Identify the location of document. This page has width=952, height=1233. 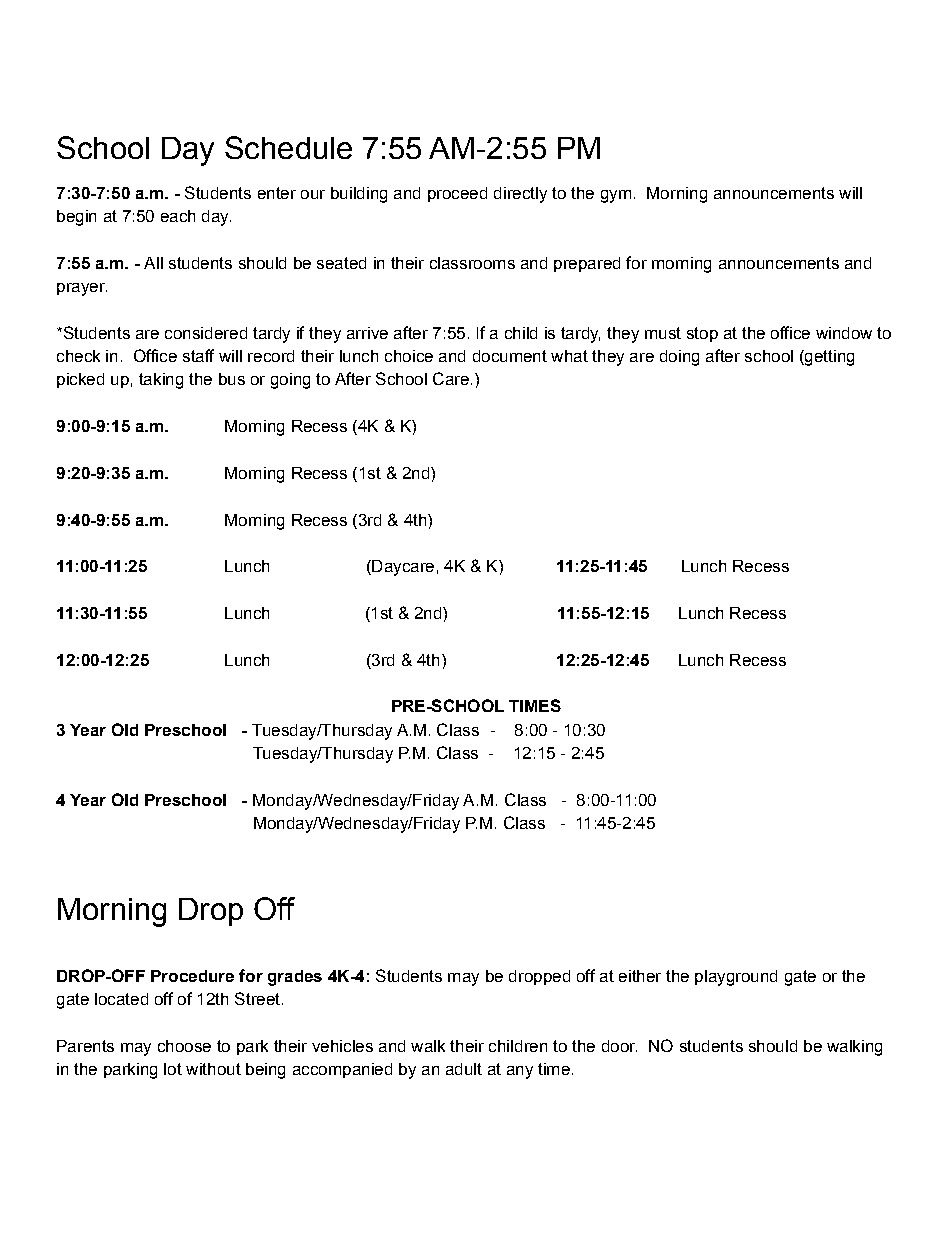
(510, 356).
